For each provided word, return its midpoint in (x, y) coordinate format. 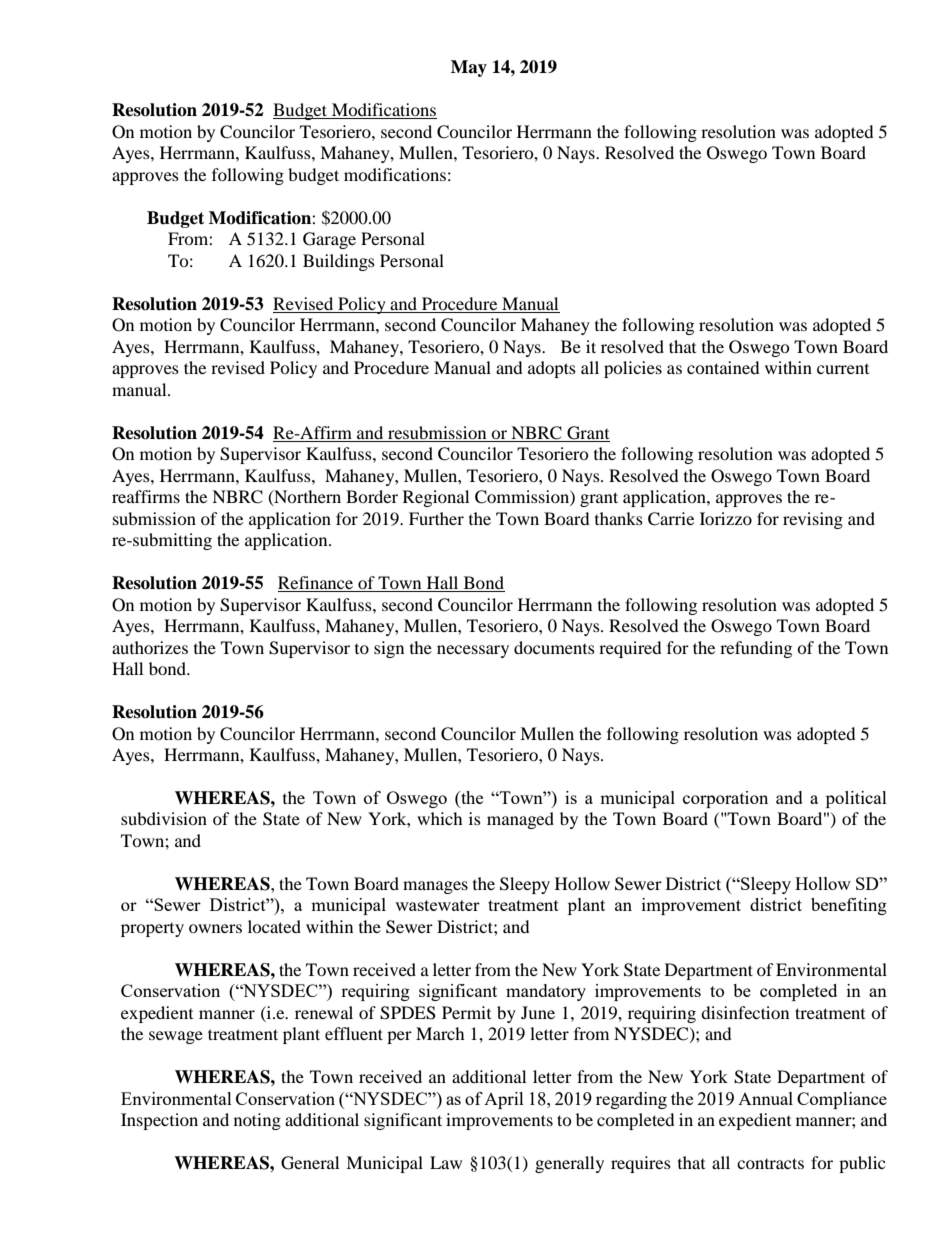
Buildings (339, 262)
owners (215, 928)
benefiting (849, 906)
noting (257, 1121)
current (843, 369)
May (469, 68)
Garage (329, 240)
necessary (473, 651)
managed (520, 820)
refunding (756, 649)
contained (723, 367)
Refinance (317, 584)
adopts (552, 369)
